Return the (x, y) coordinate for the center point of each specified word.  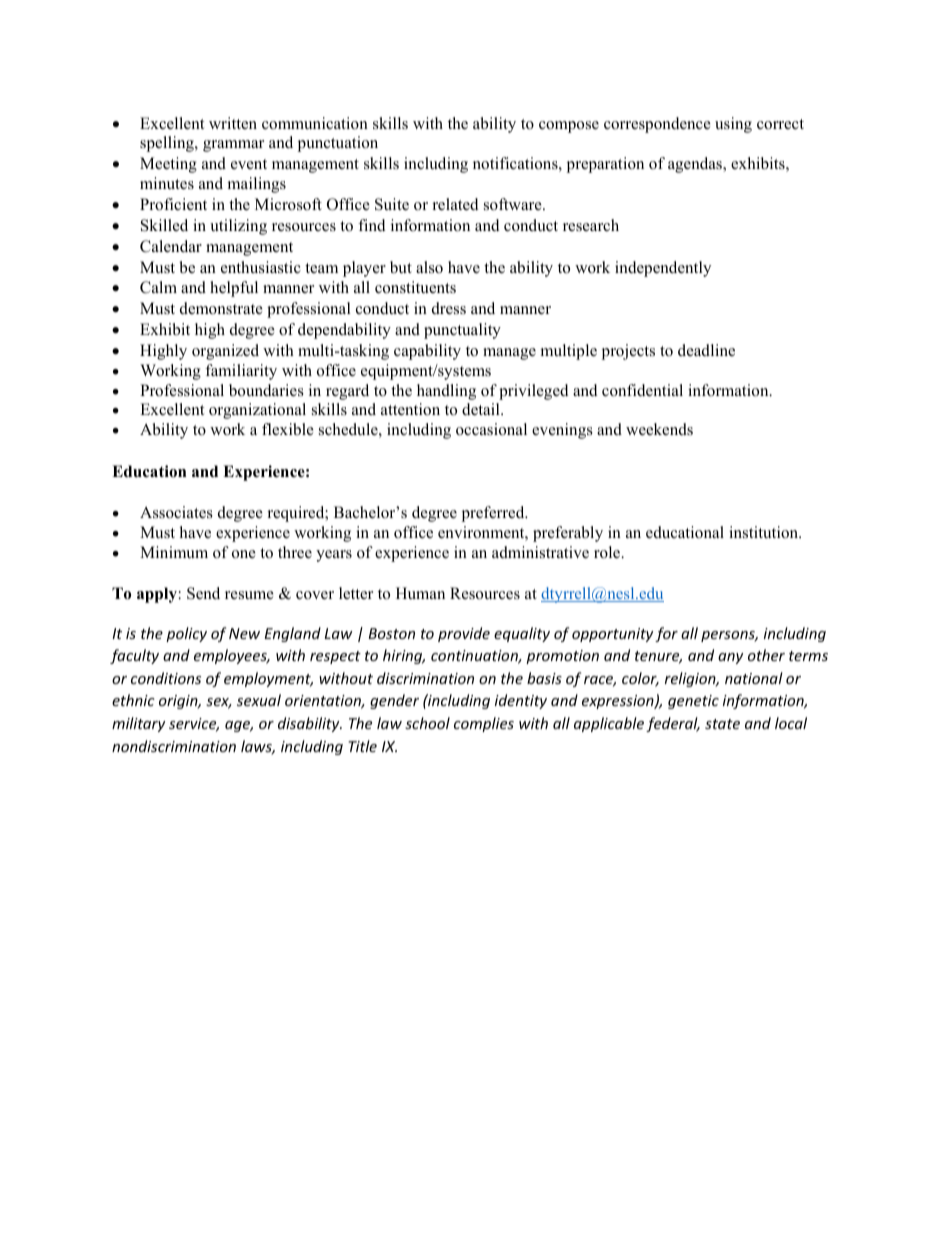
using (733, 125)
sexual (259, 700)
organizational (257, 411)
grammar (233, 146)
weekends (659, 429)
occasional (491, 429)
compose (569, 127)
